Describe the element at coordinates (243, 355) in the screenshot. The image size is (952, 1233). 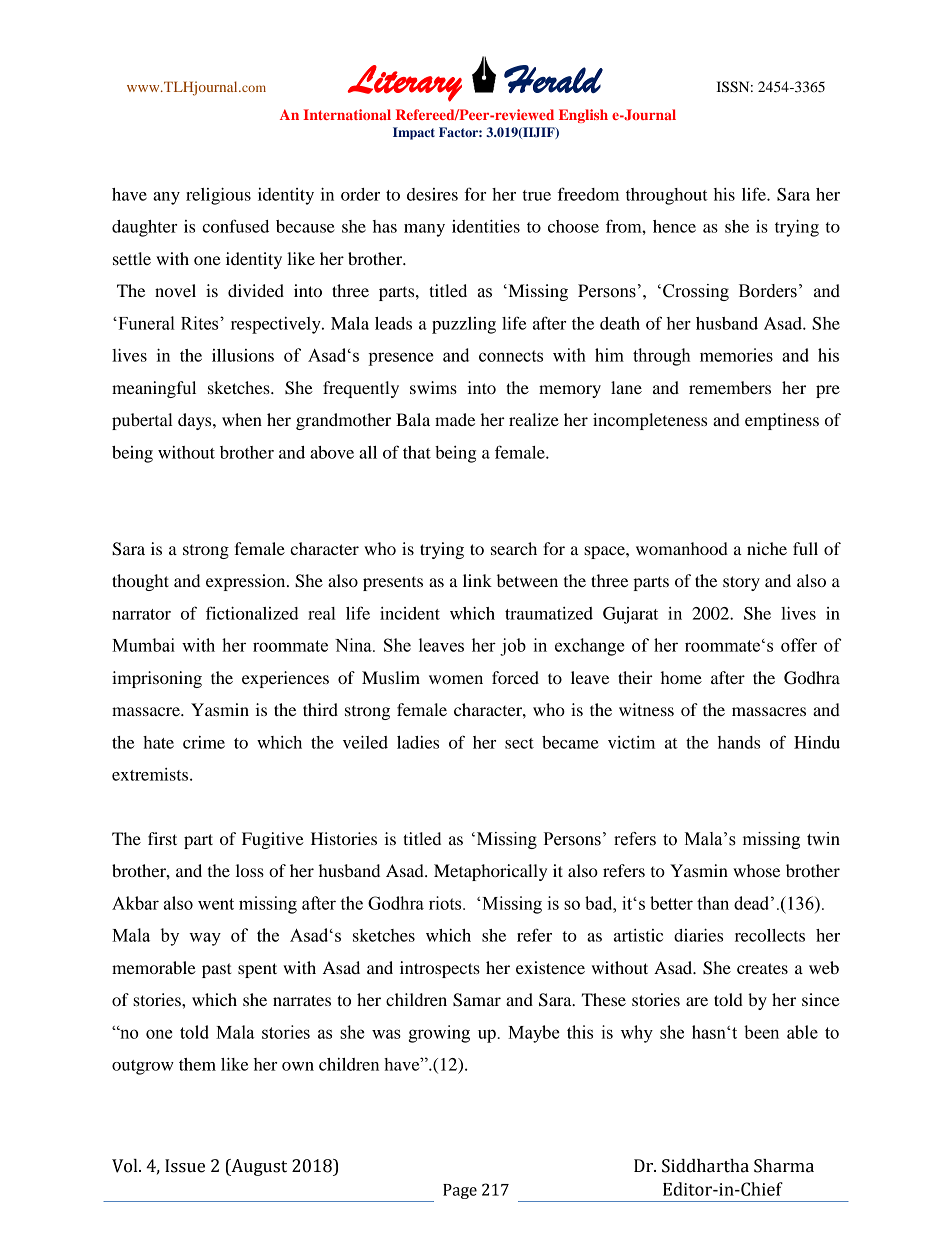
I see `illusions` at that location.
